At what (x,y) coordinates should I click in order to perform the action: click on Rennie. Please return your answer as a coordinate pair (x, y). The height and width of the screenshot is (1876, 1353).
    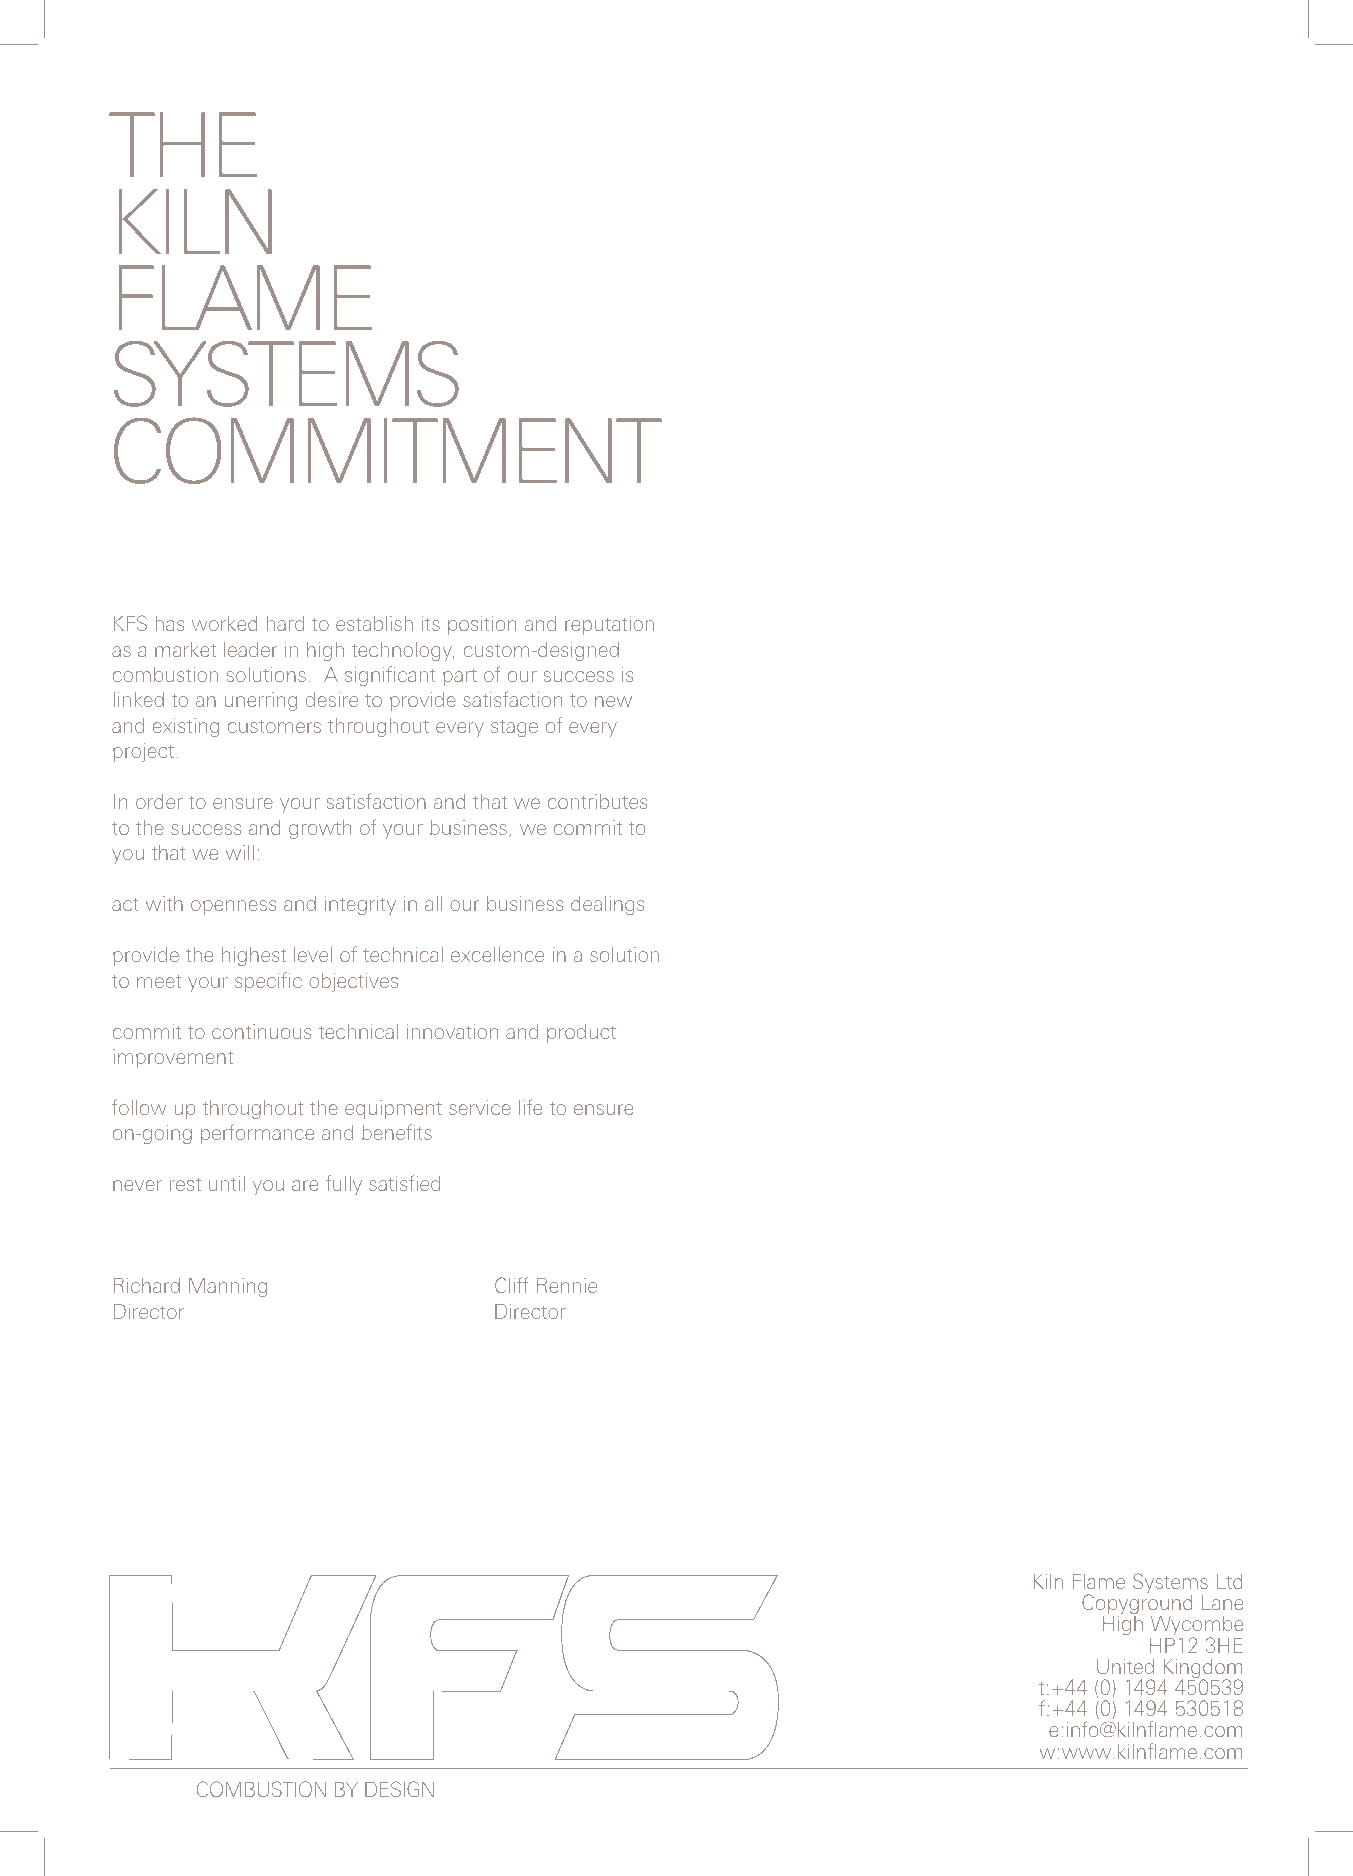
    Looking at the image, I should click on (567, 1285).
